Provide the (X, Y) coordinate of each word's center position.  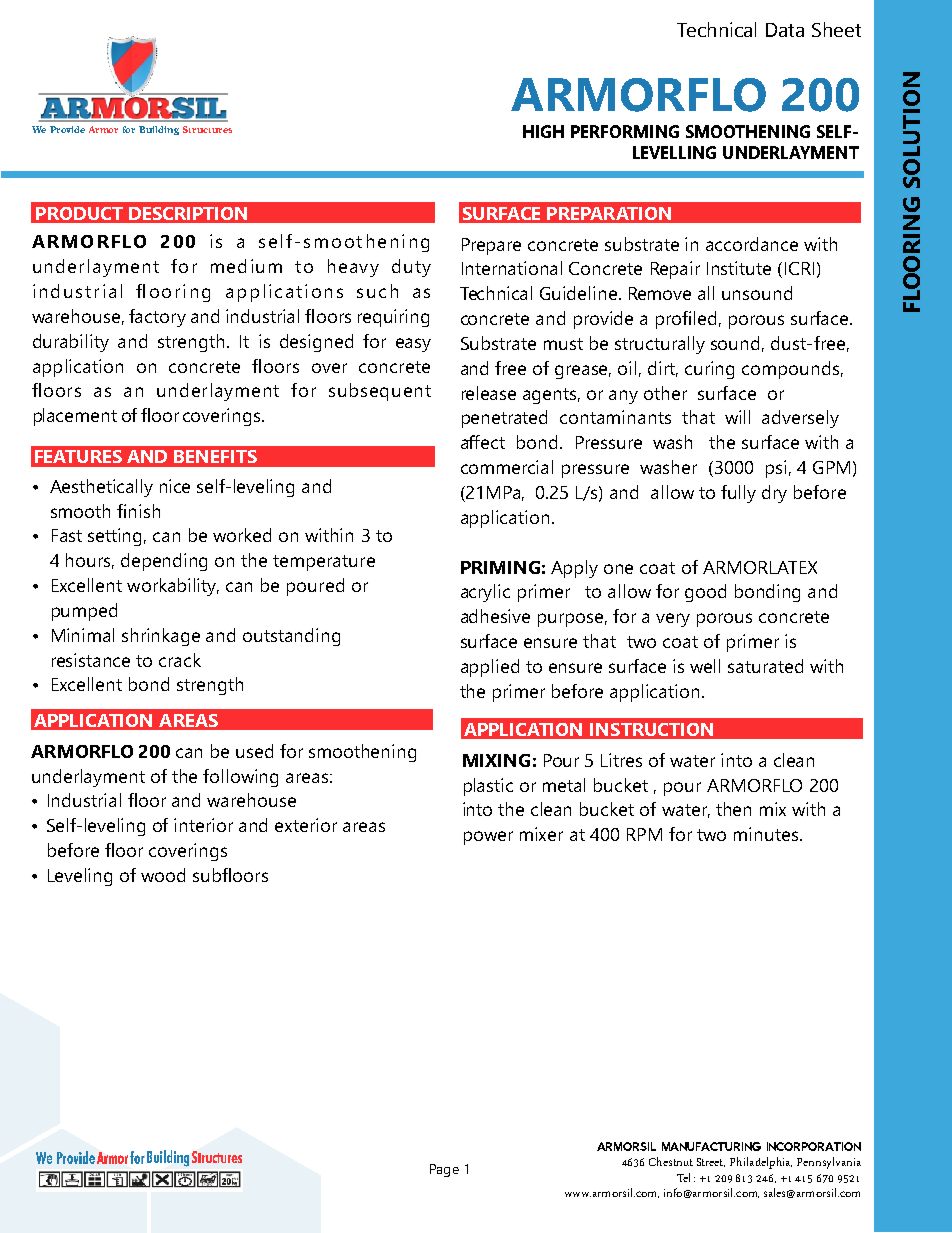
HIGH (543, 131)
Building (159, 130)
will (737, 417)
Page (444, 1170)
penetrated (504, 419)
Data (785, 30)
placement (75, 417)
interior (203, 825)
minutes (766, 834)
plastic (488, 787)
